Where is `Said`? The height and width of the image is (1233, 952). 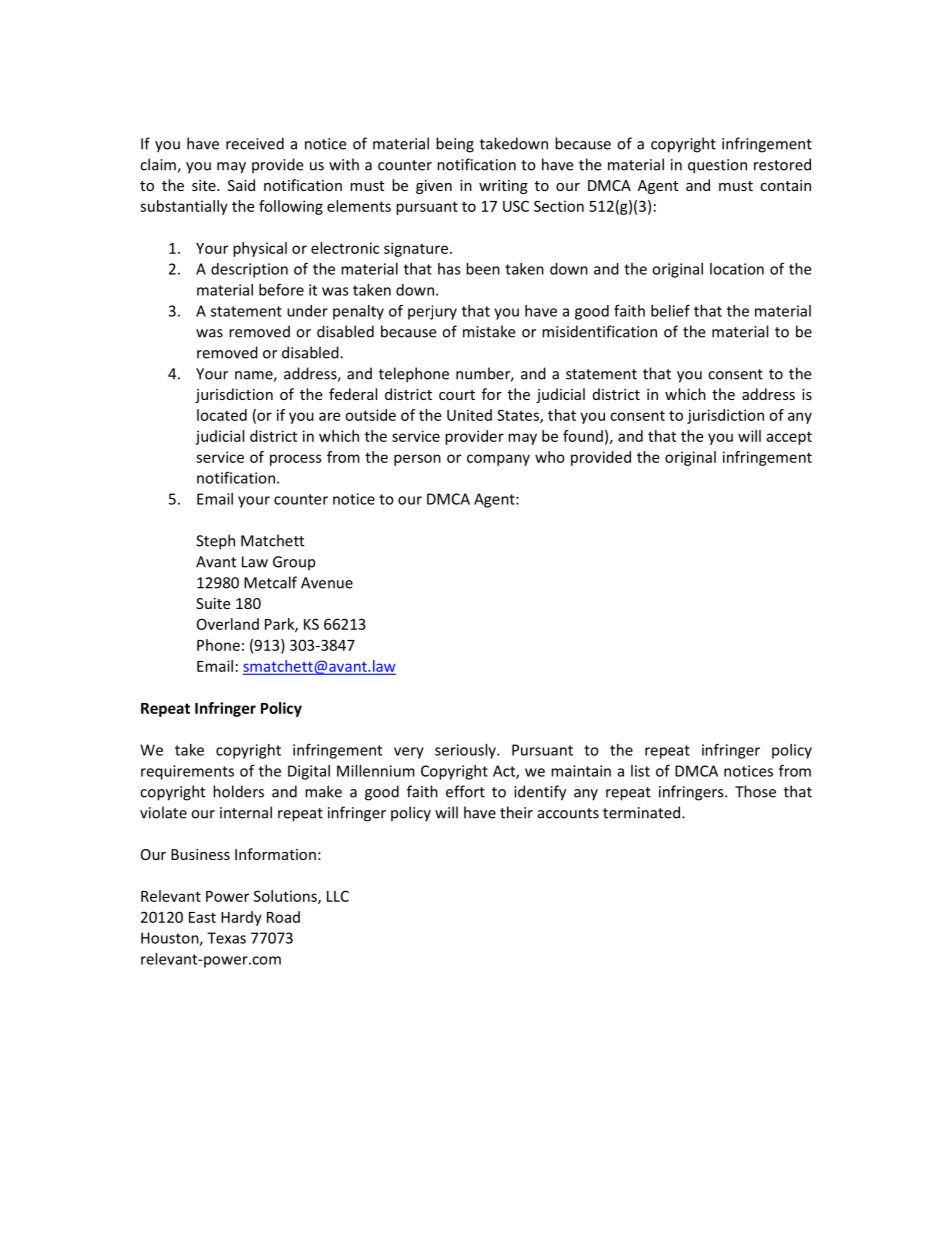
Said is located at coordinates (241, 185).
